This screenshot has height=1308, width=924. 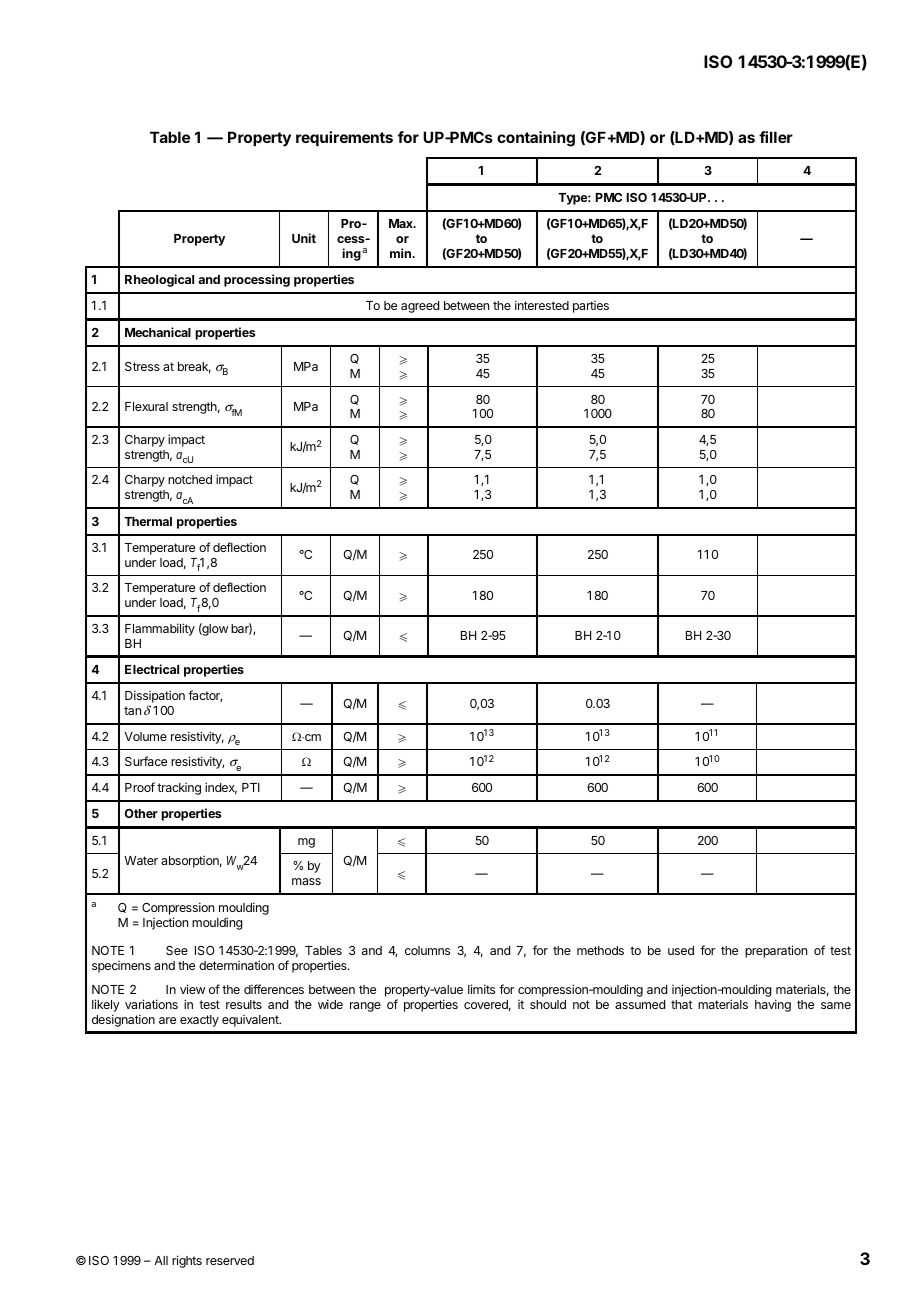 I want to click on containing, so click(x=536, y=139).
